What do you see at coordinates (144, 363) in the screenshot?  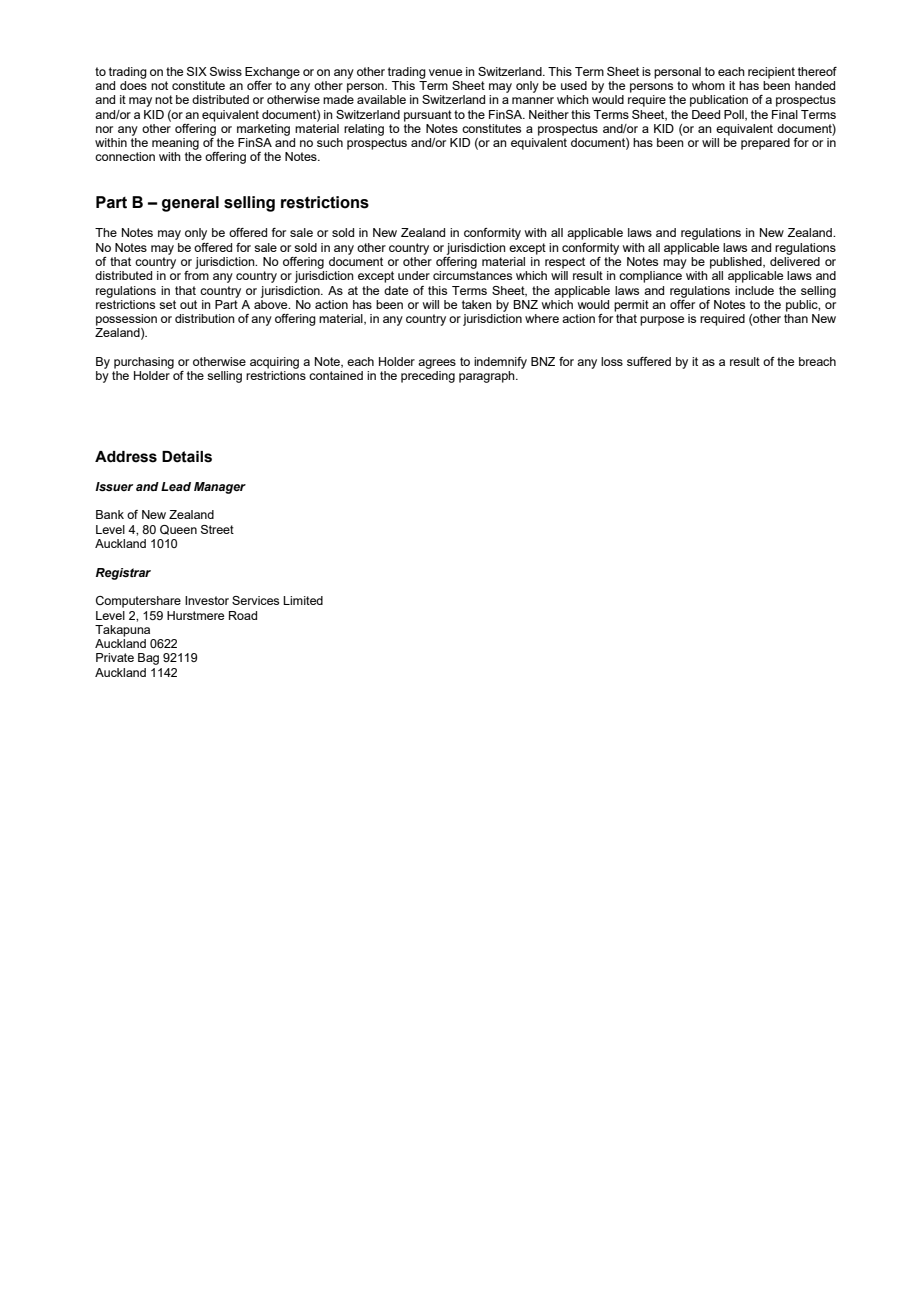 I see `purchasing` at bounding box center [144, 363].
